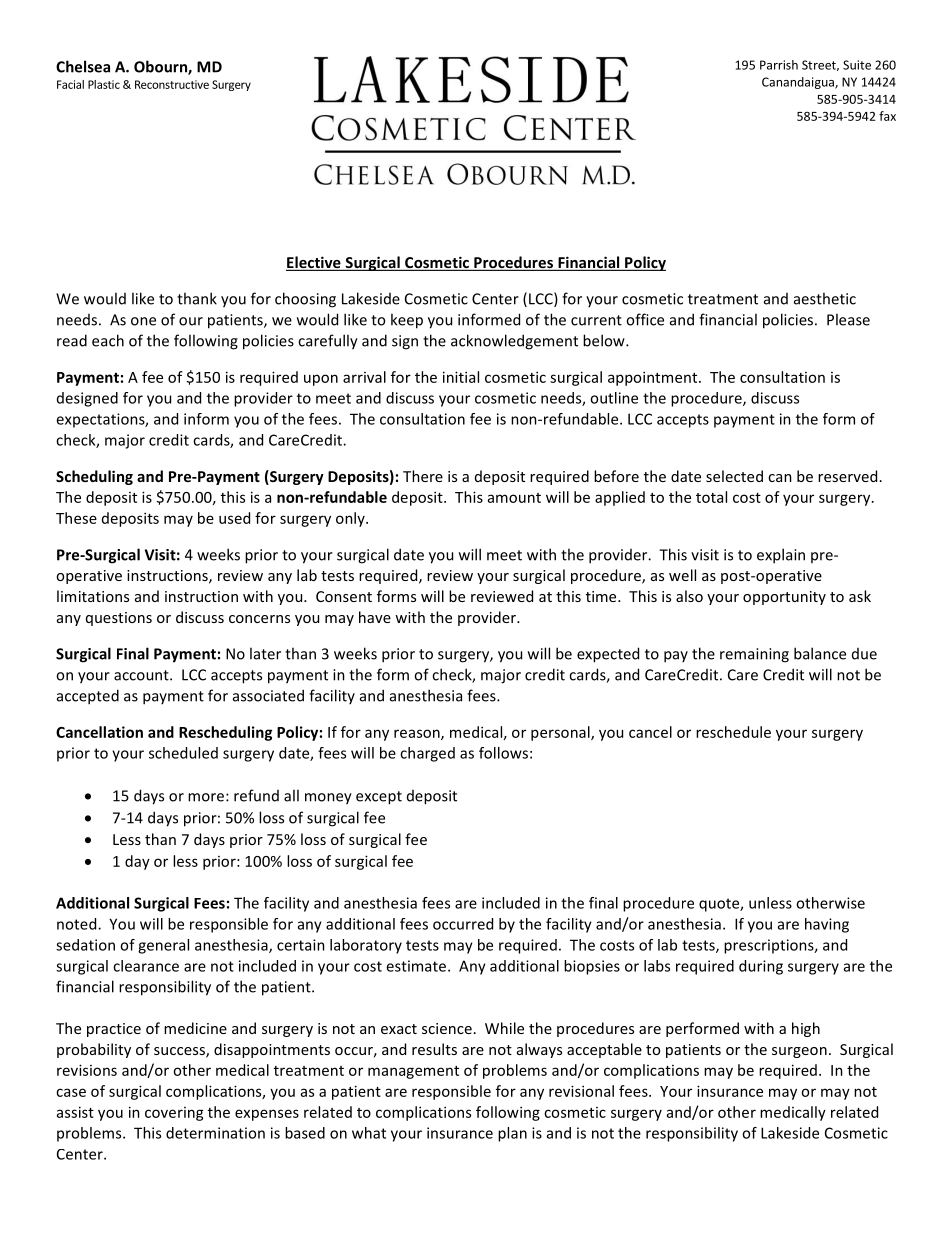  What do you see at coordinates (174, 1114) in the screenshot?
I see `covering` at bounding box center [174, 1114].
